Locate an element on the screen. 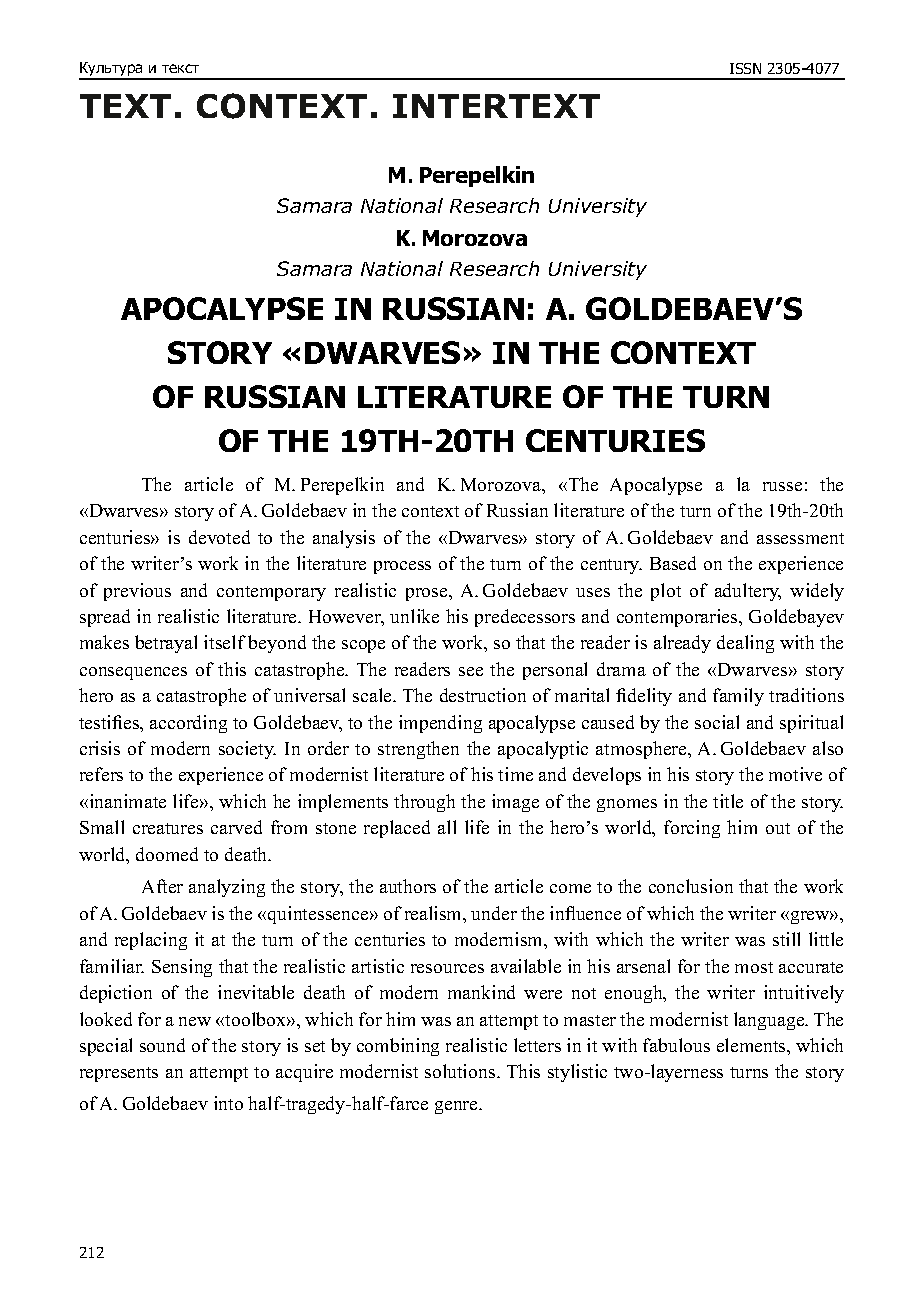 This screenshot has height=1311, width=924. ISSN is located at coordinates (745, 68).
